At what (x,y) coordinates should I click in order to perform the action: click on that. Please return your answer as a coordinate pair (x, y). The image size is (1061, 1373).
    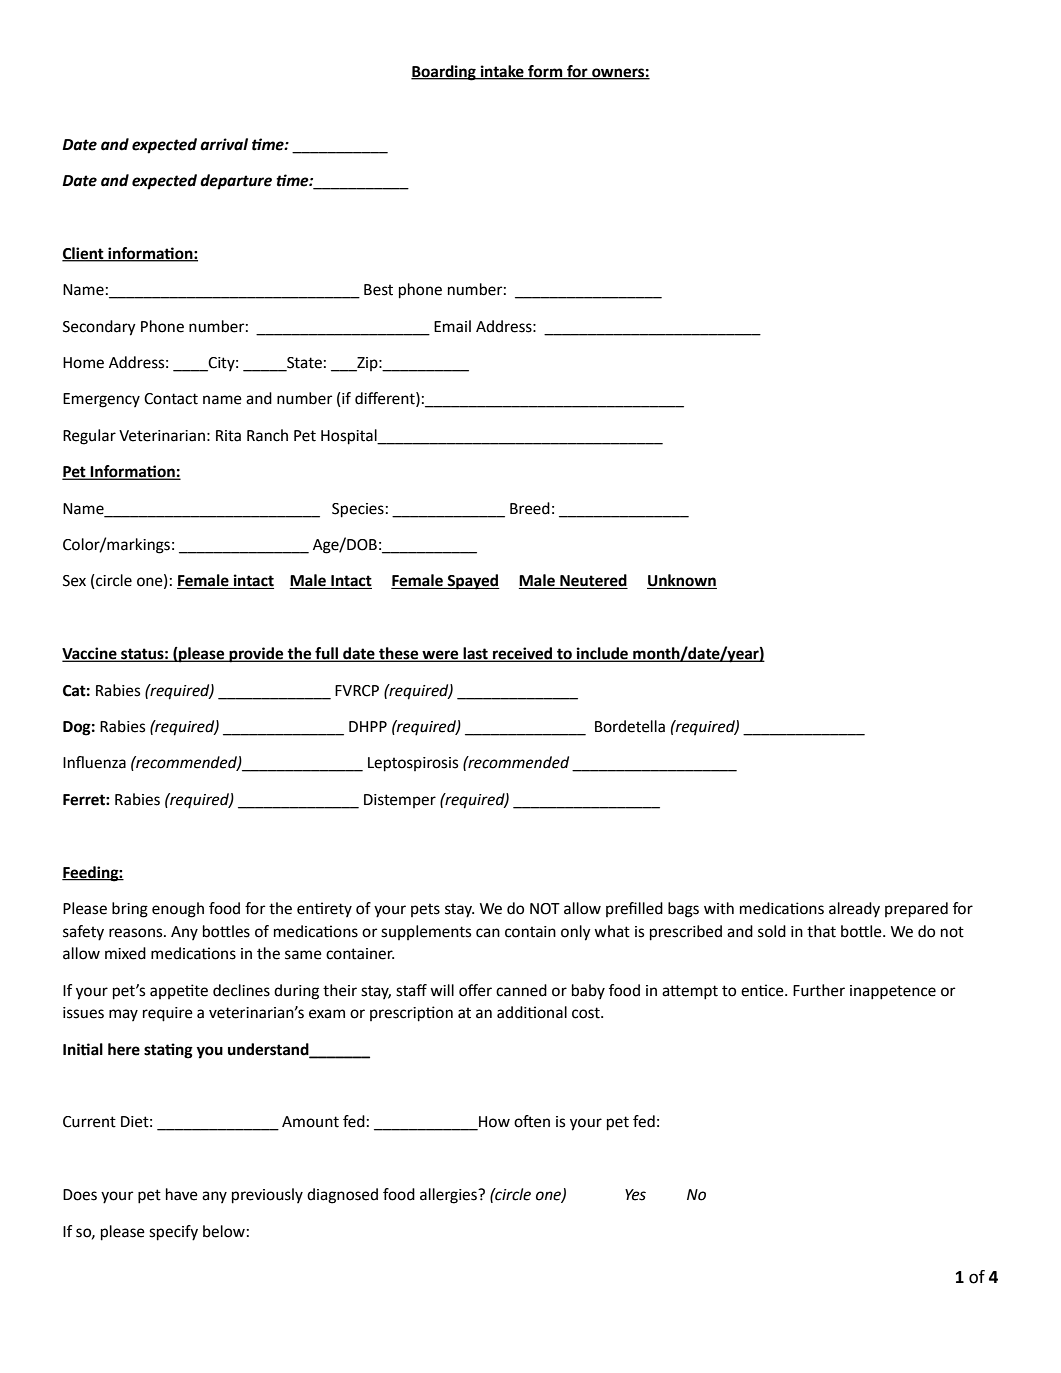
    Looking at the image, I should click on (821, 931).
